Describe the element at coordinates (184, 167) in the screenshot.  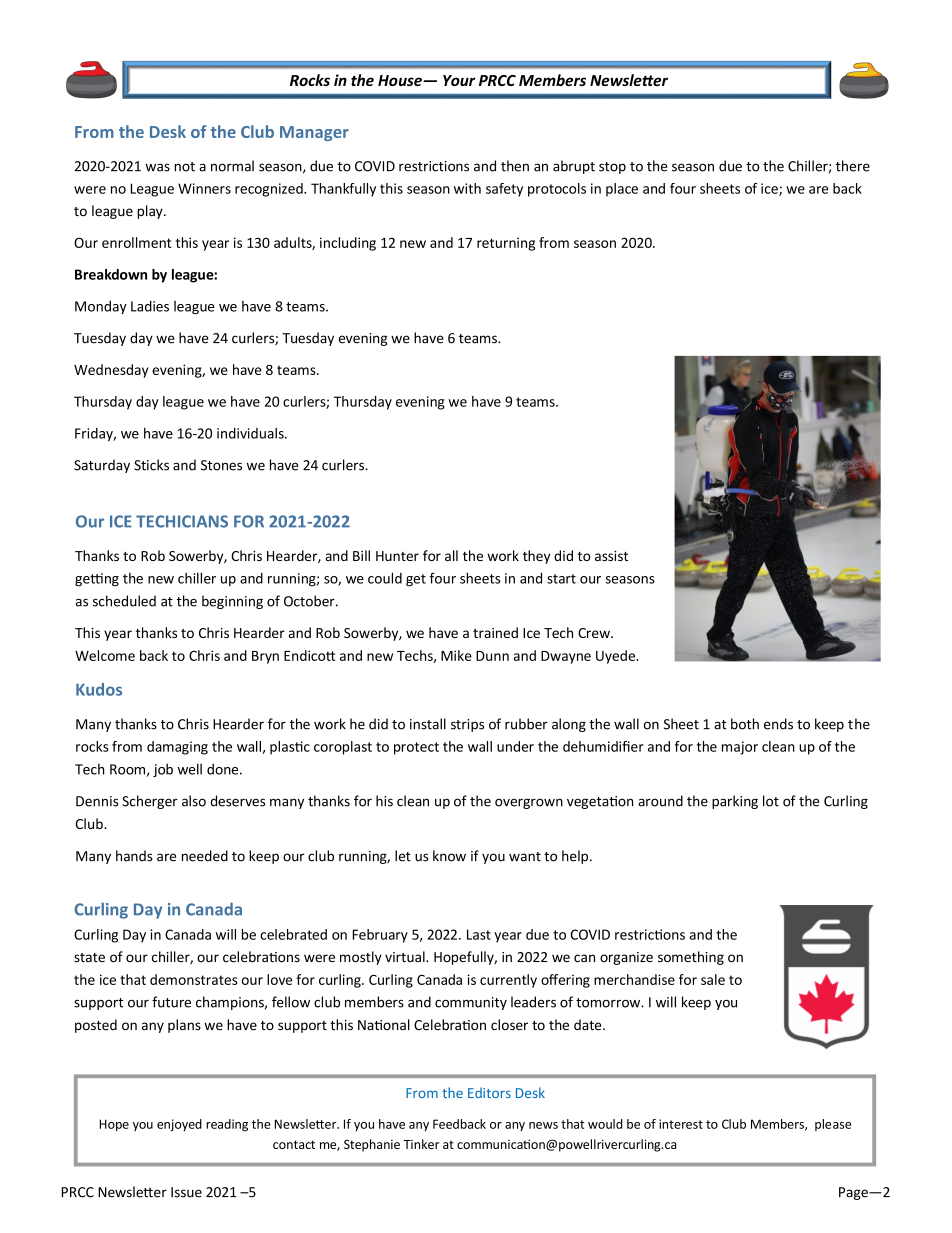
I see `not` at that location.
